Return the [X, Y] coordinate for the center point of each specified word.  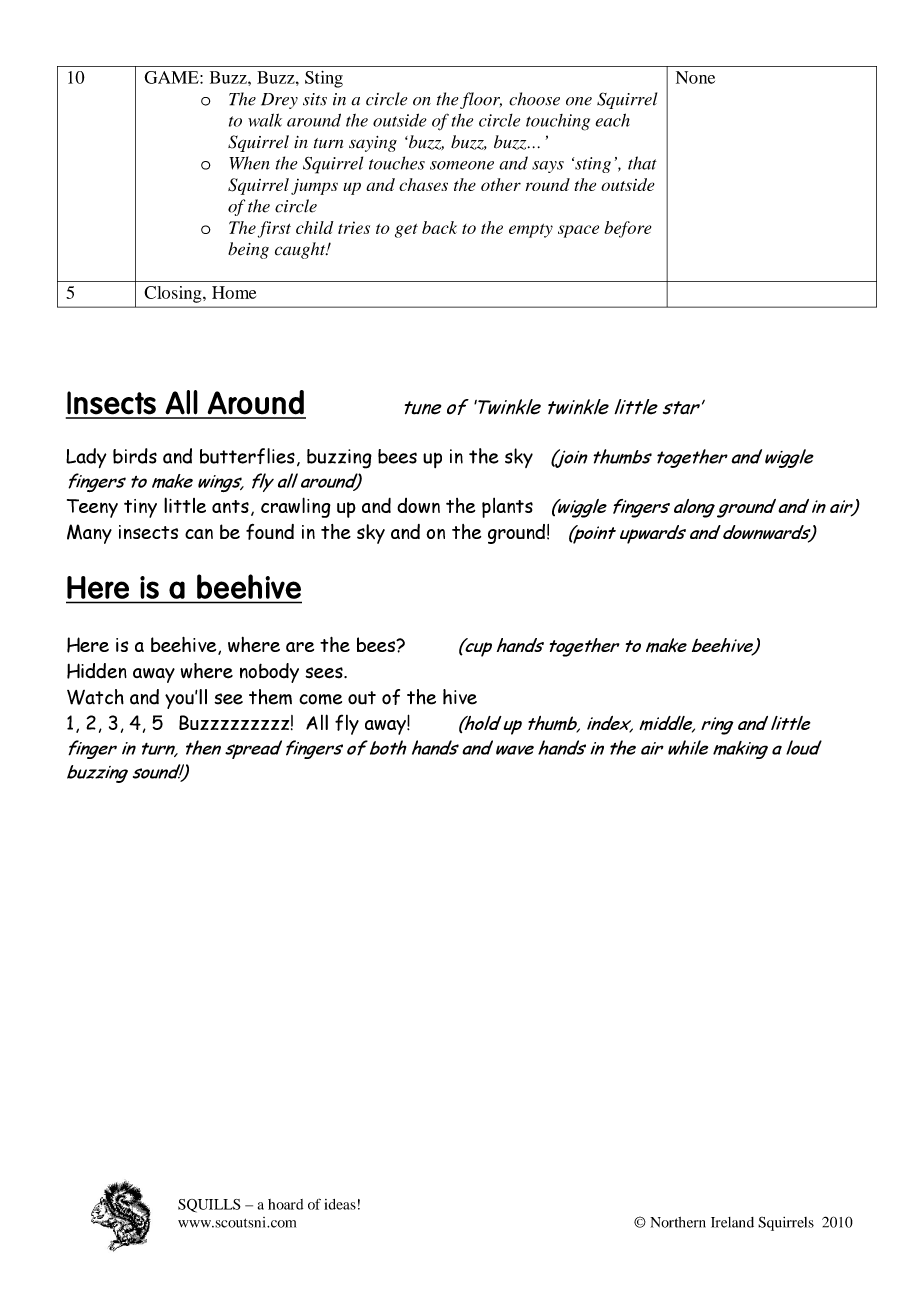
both [388, 747]
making [740, 750]
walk [265, 120]
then [203, 747]
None [695, 77]
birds [135, 456]
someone [462, 165]
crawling [296, 507]
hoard [285, 1204]
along [694, 508]
